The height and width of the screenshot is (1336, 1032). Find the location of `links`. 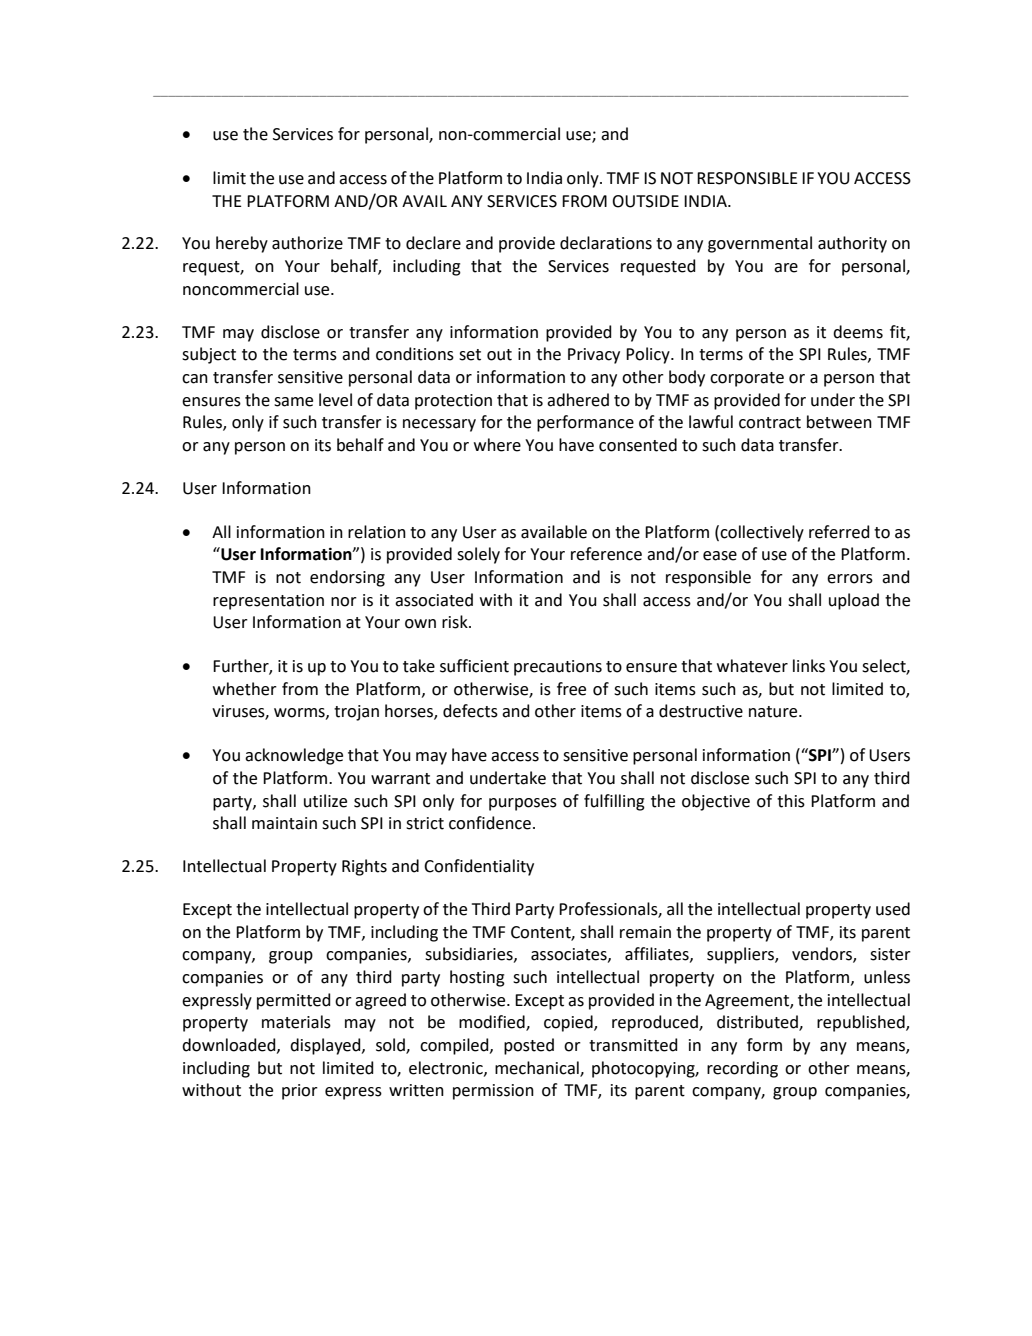

links is located at coordinates (809, 666).
